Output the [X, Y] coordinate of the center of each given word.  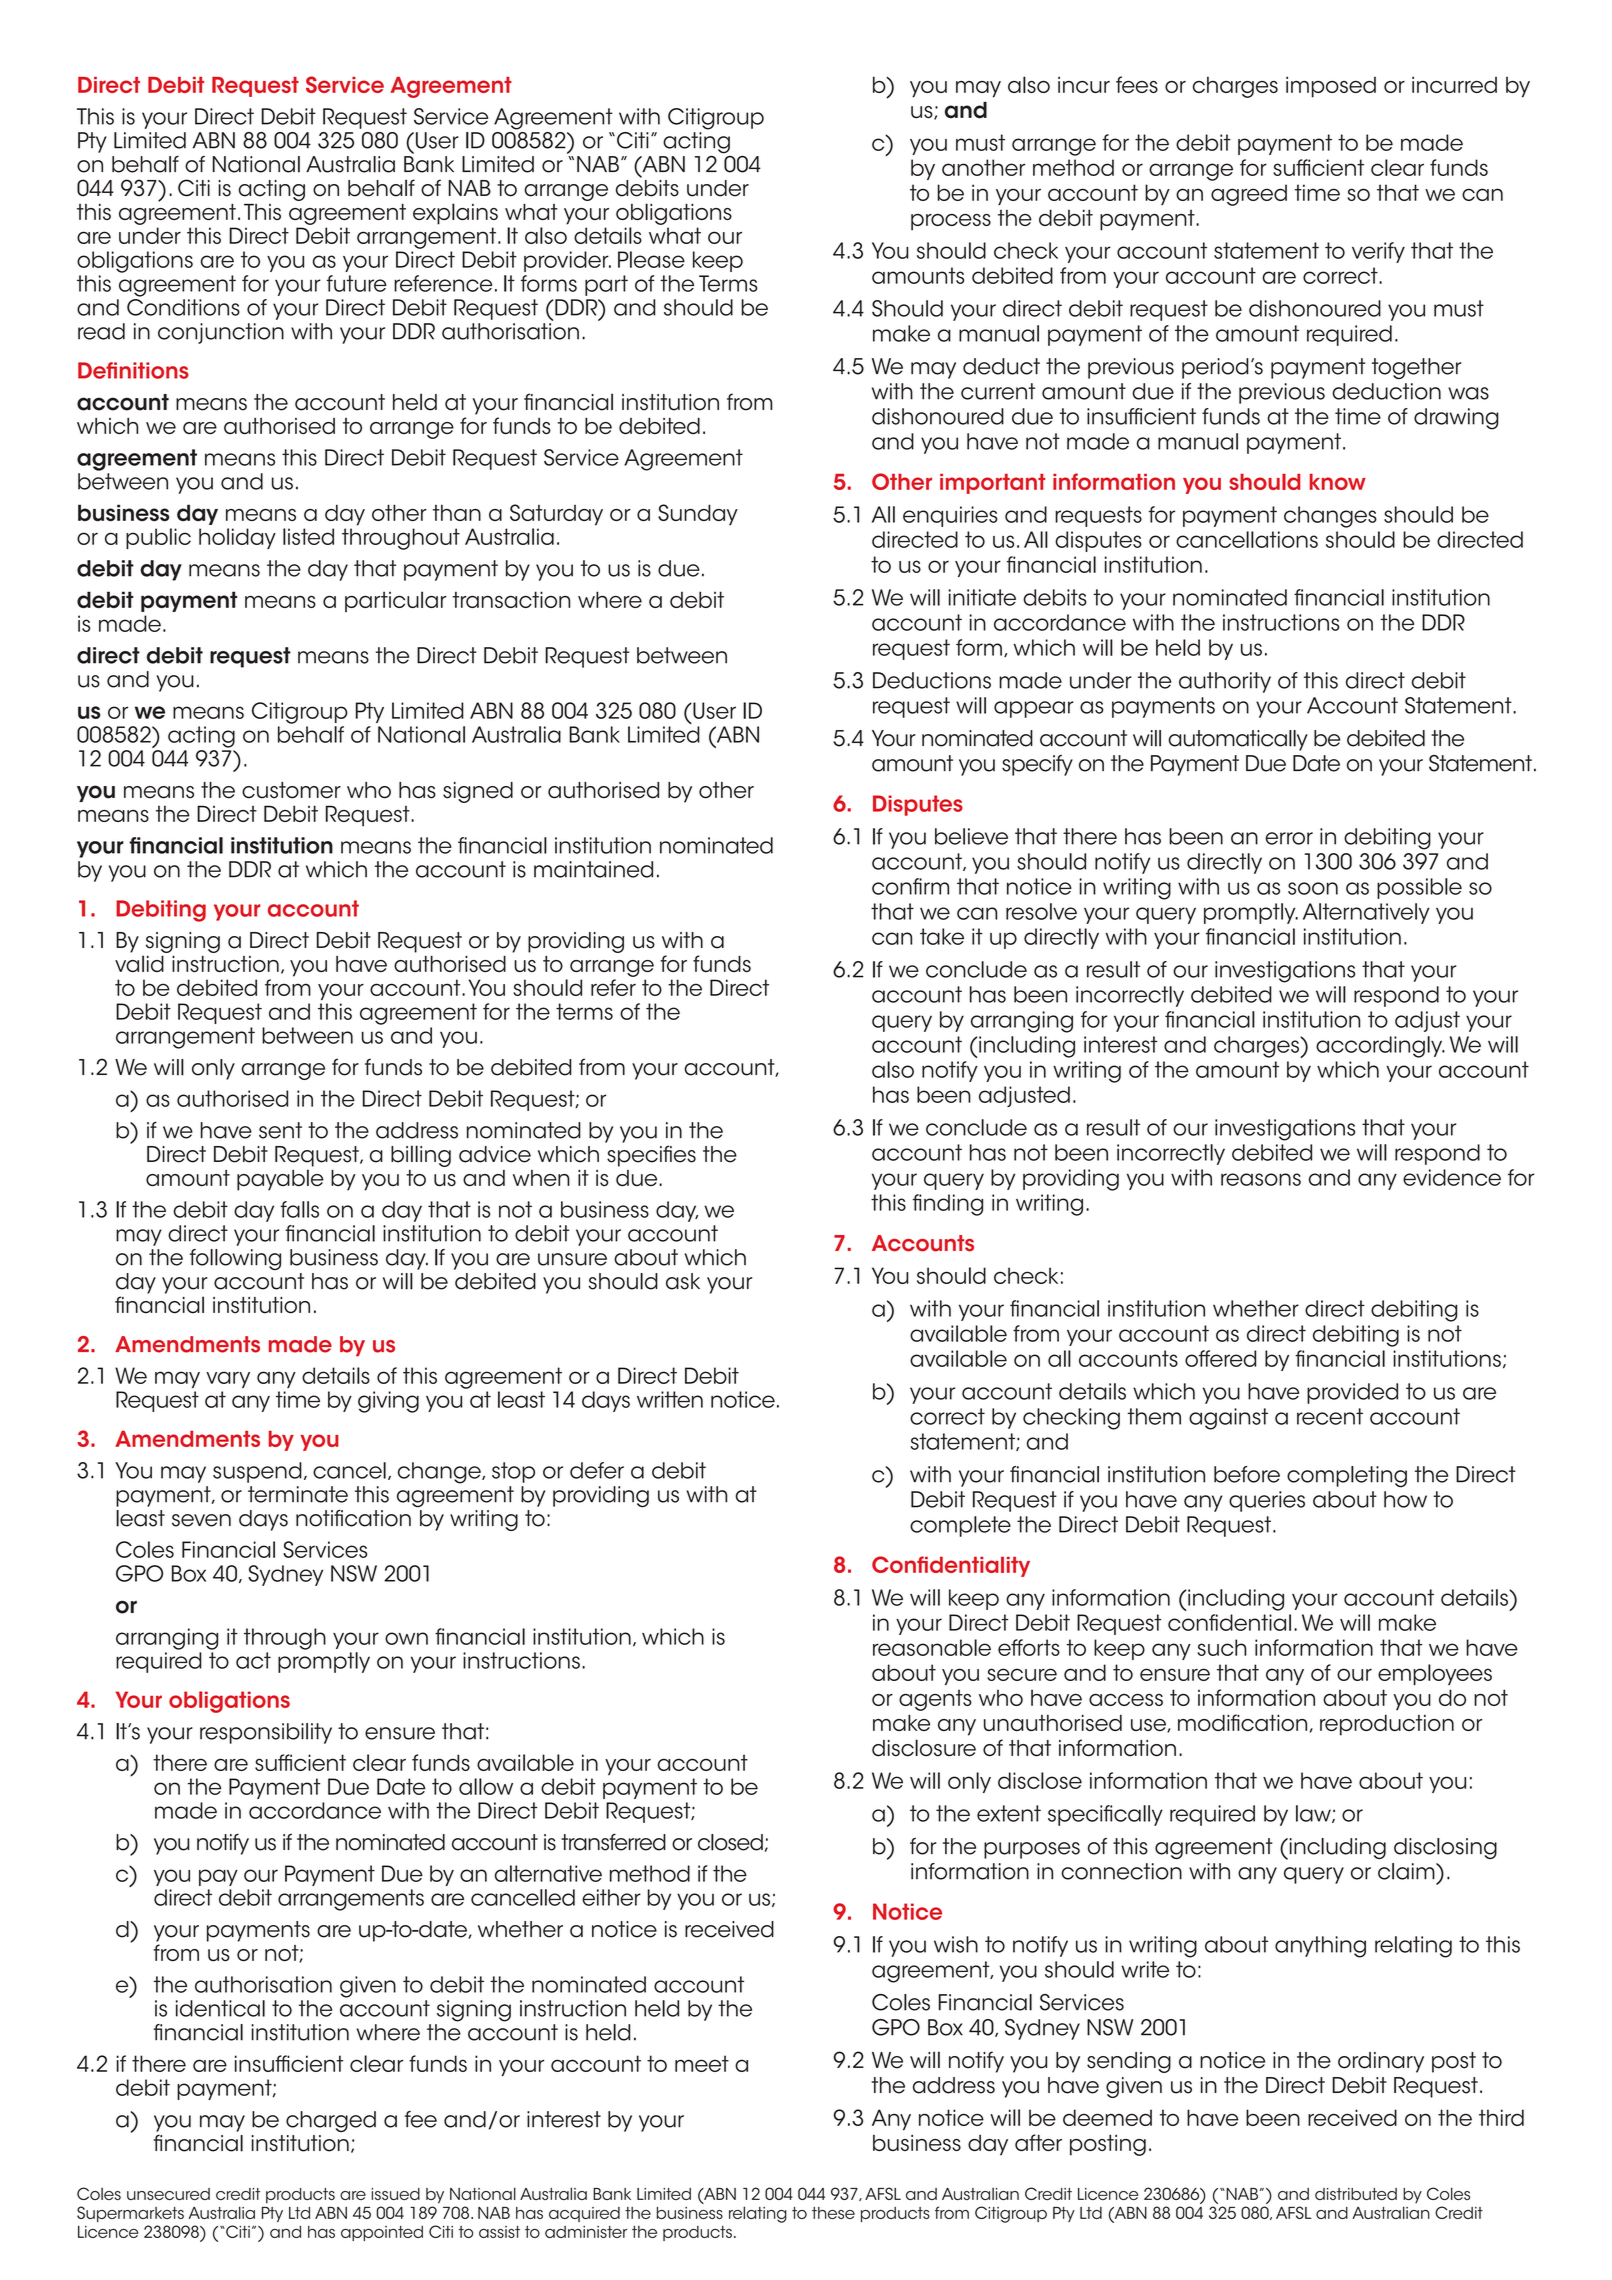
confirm [910, 886]
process [951, 222]
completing [1347, 1477]
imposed [1331, 87]
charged [331, 2121]
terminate [298, 1494]
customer [291, 790]
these [833, 2213]
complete [960, 1526]
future [356, 283]
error [1289, 838]
